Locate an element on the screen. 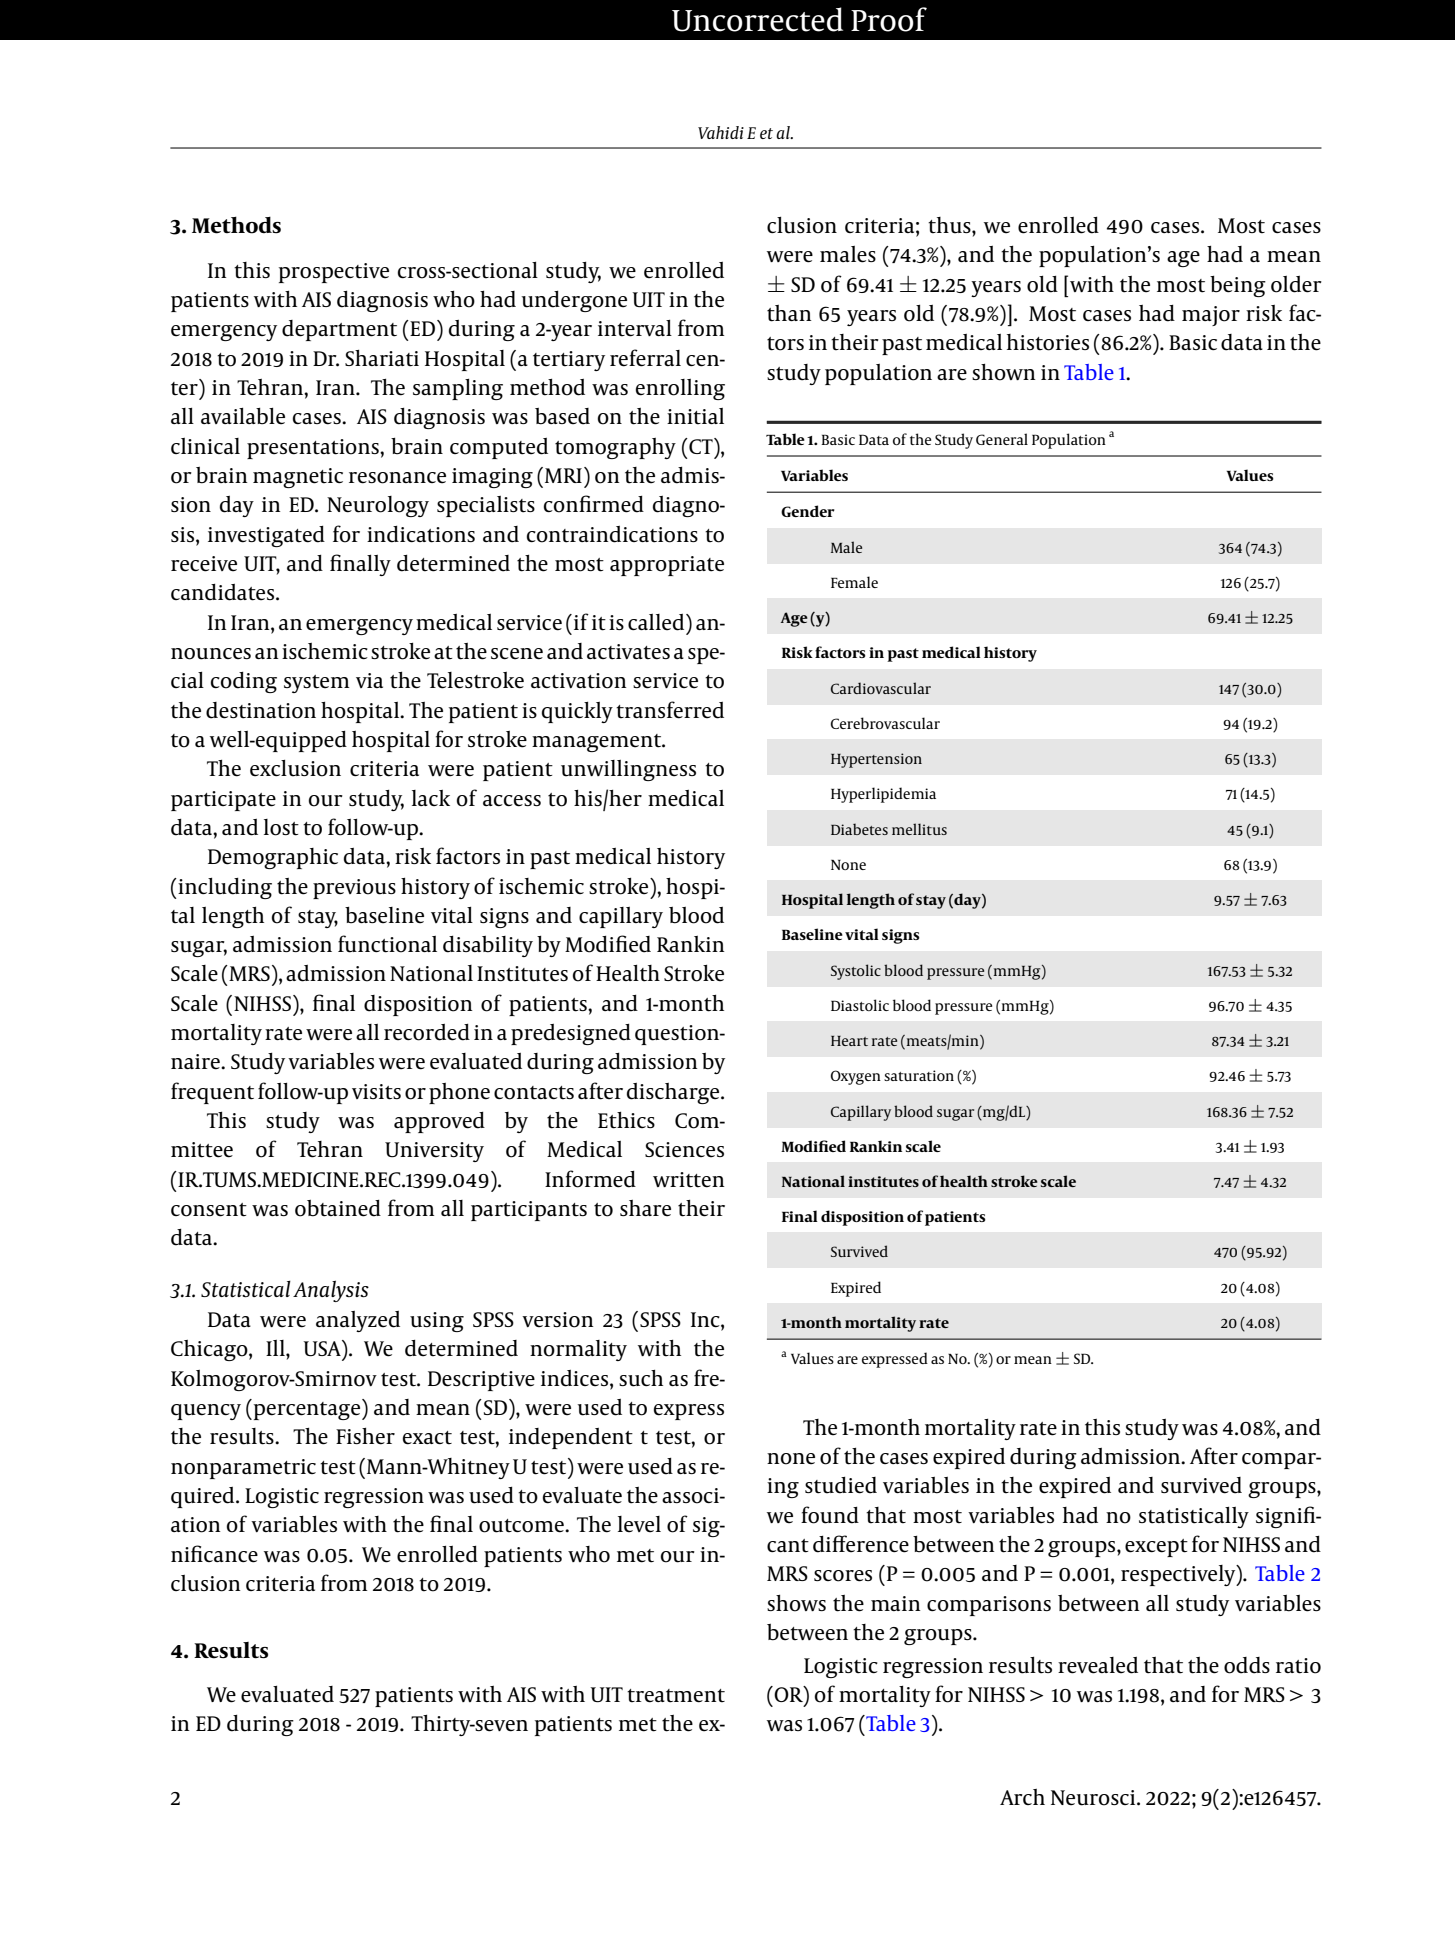 The image size is (1455, 1940). mellitus is located at coordinates (919, 829).
